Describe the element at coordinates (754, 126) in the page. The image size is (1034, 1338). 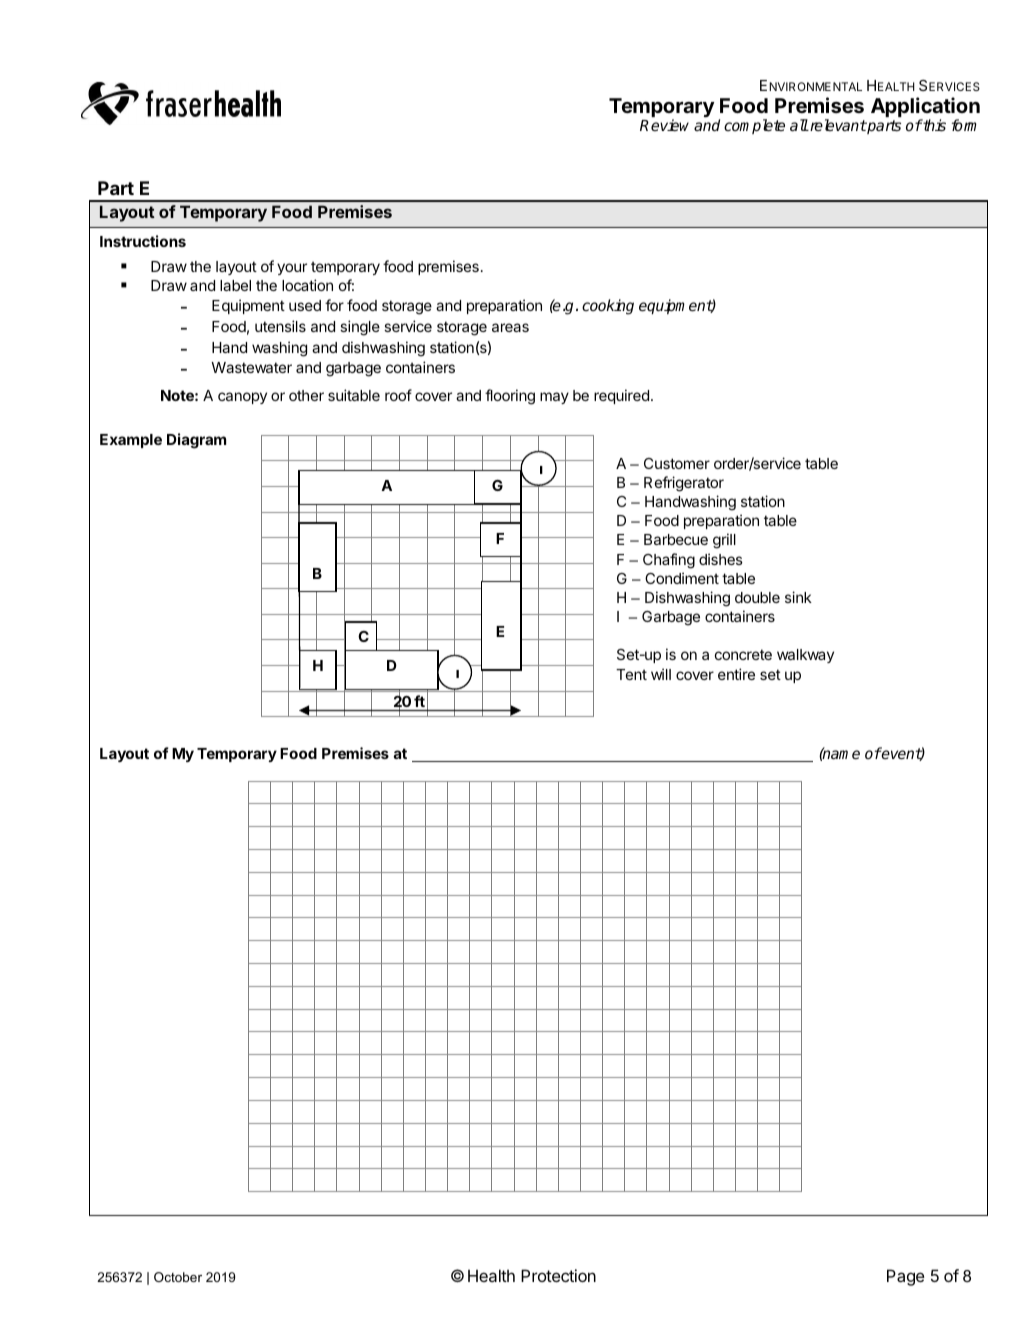
I see `complete` at that location.
